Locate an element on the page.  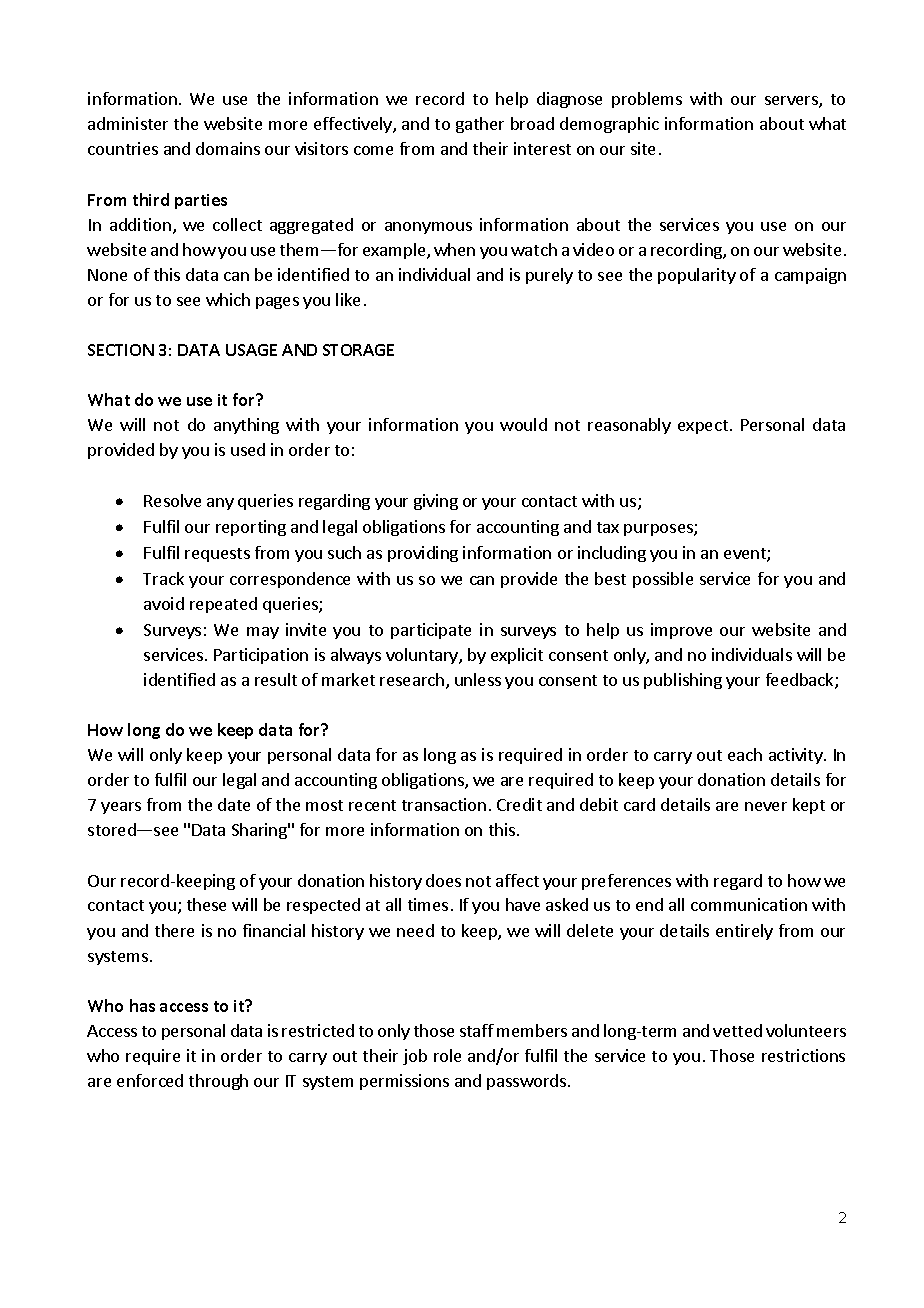
possible is located at coordinates (663, 580).
